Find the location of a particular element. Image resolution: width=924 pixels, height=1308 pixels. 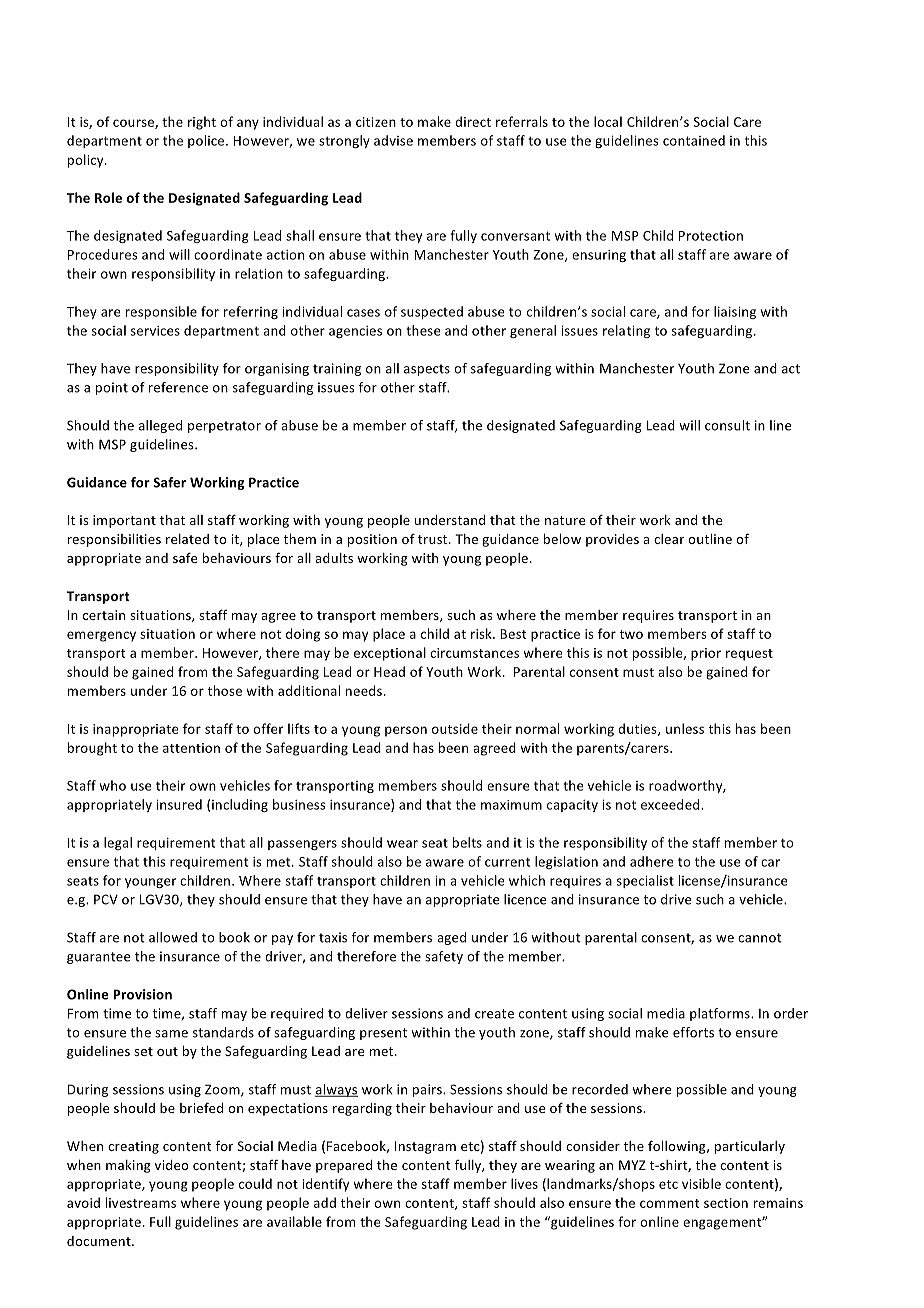

video is located at coordinates (172, 1165).
